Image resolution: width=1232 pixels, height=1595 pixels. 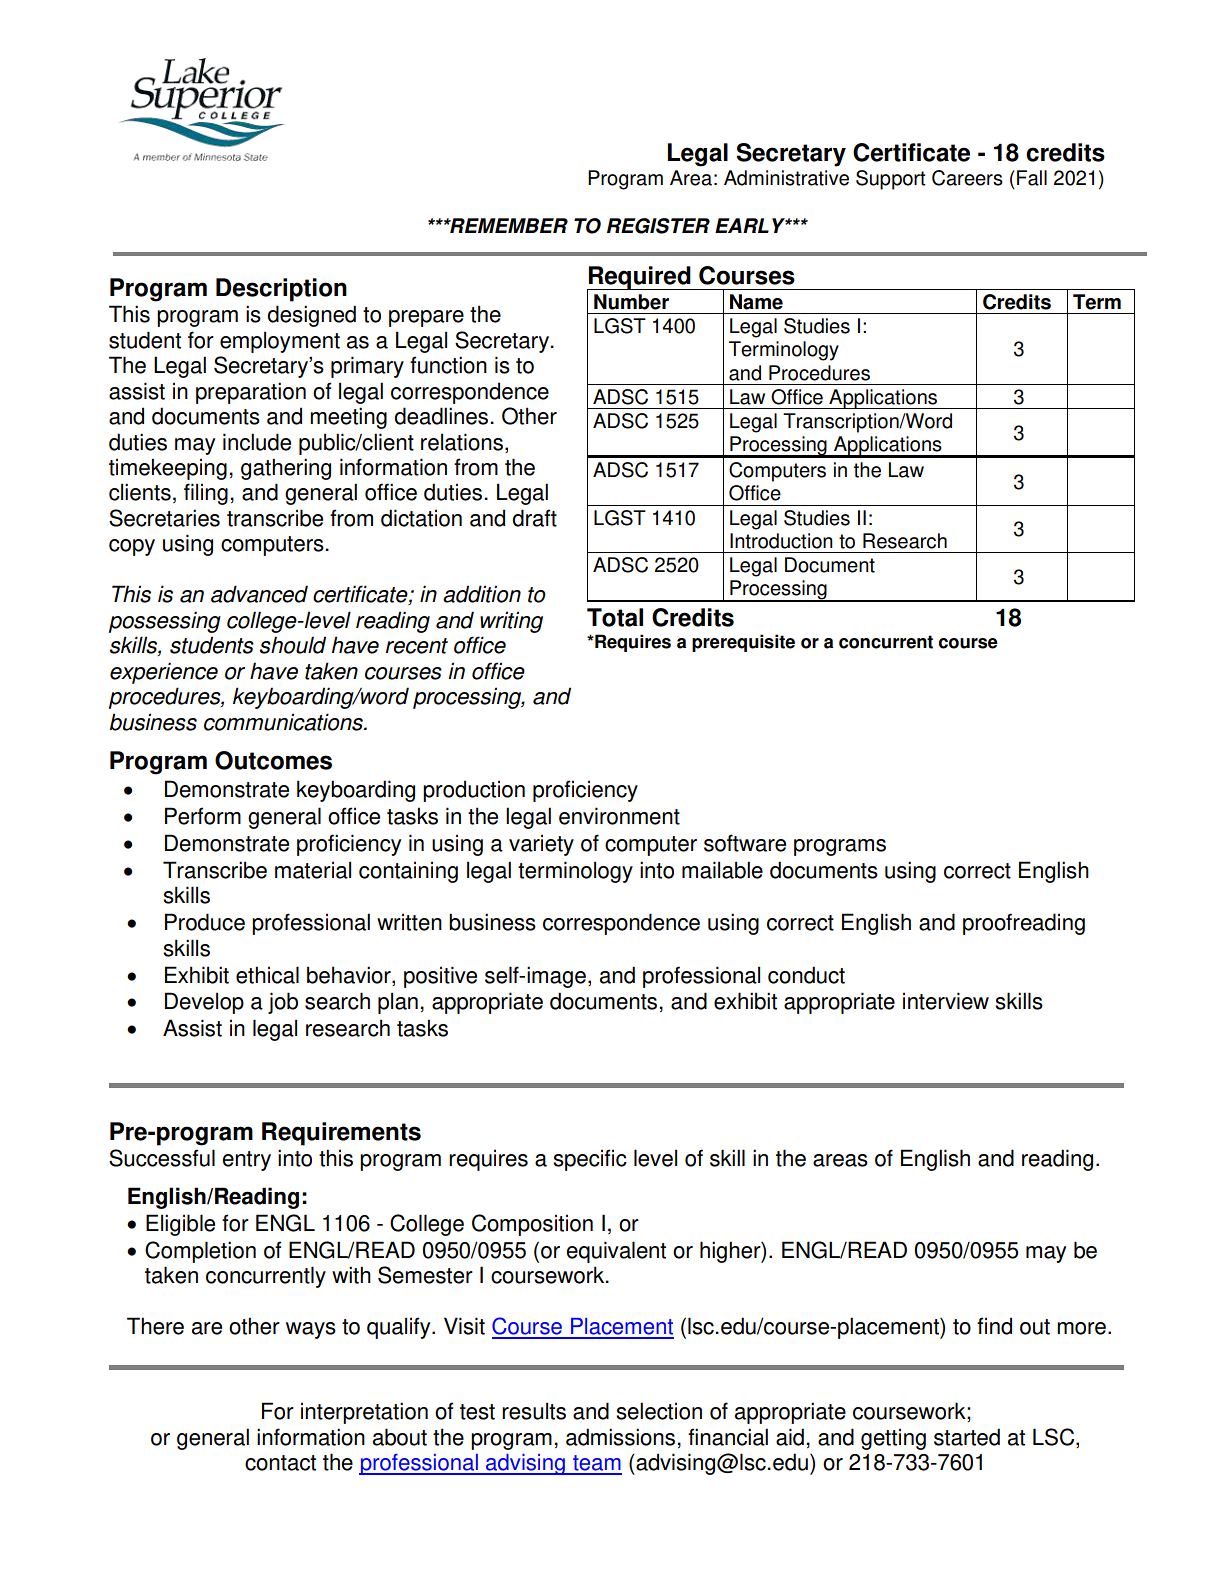 I want to click on filing, so click(x=206, y=494).
